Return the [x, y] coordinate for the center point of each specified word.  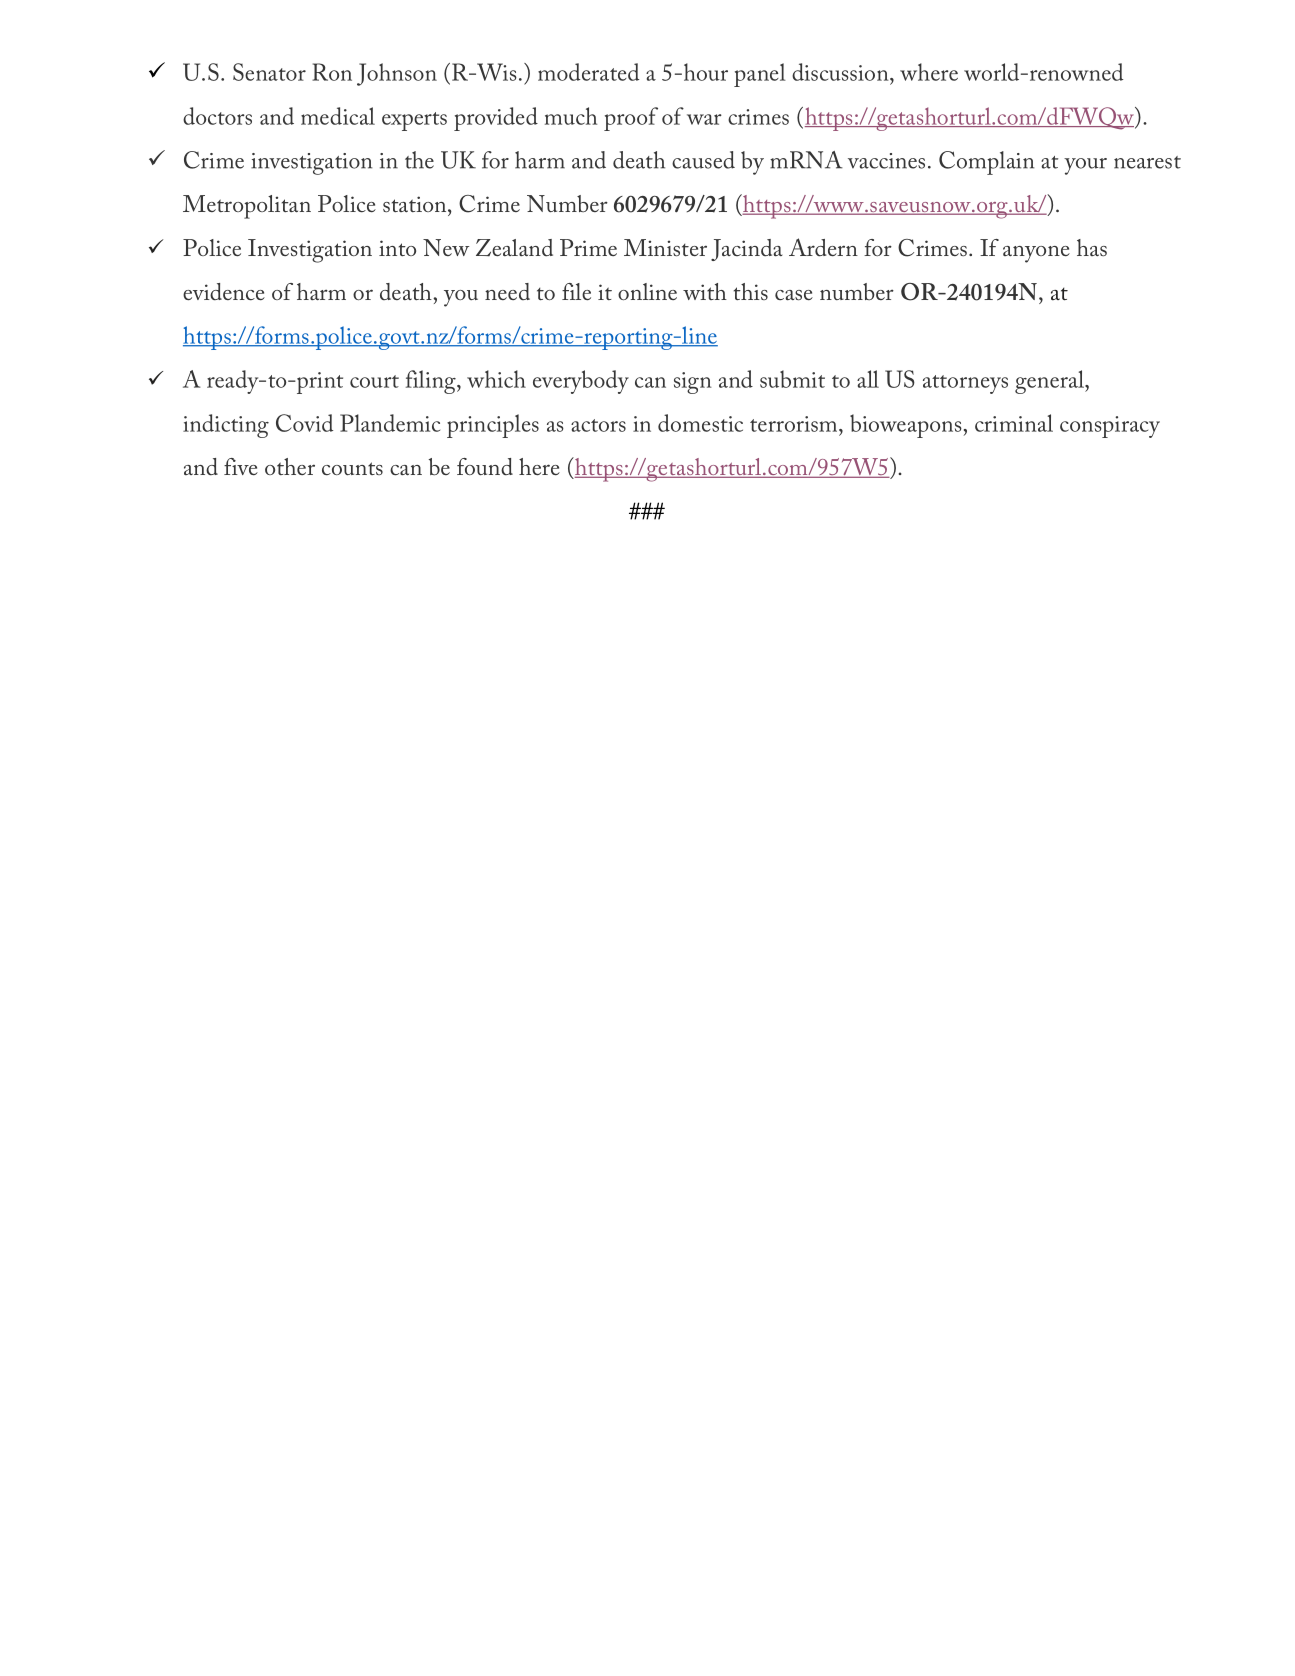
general [1050, 382]
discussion [841, 72]
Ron [332, 72]
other [290, 466]
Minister [665, 248]
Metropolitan [247, 207]
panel [760, 75]
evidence [224, 292]
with [705, 291]
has [1092, 247]
